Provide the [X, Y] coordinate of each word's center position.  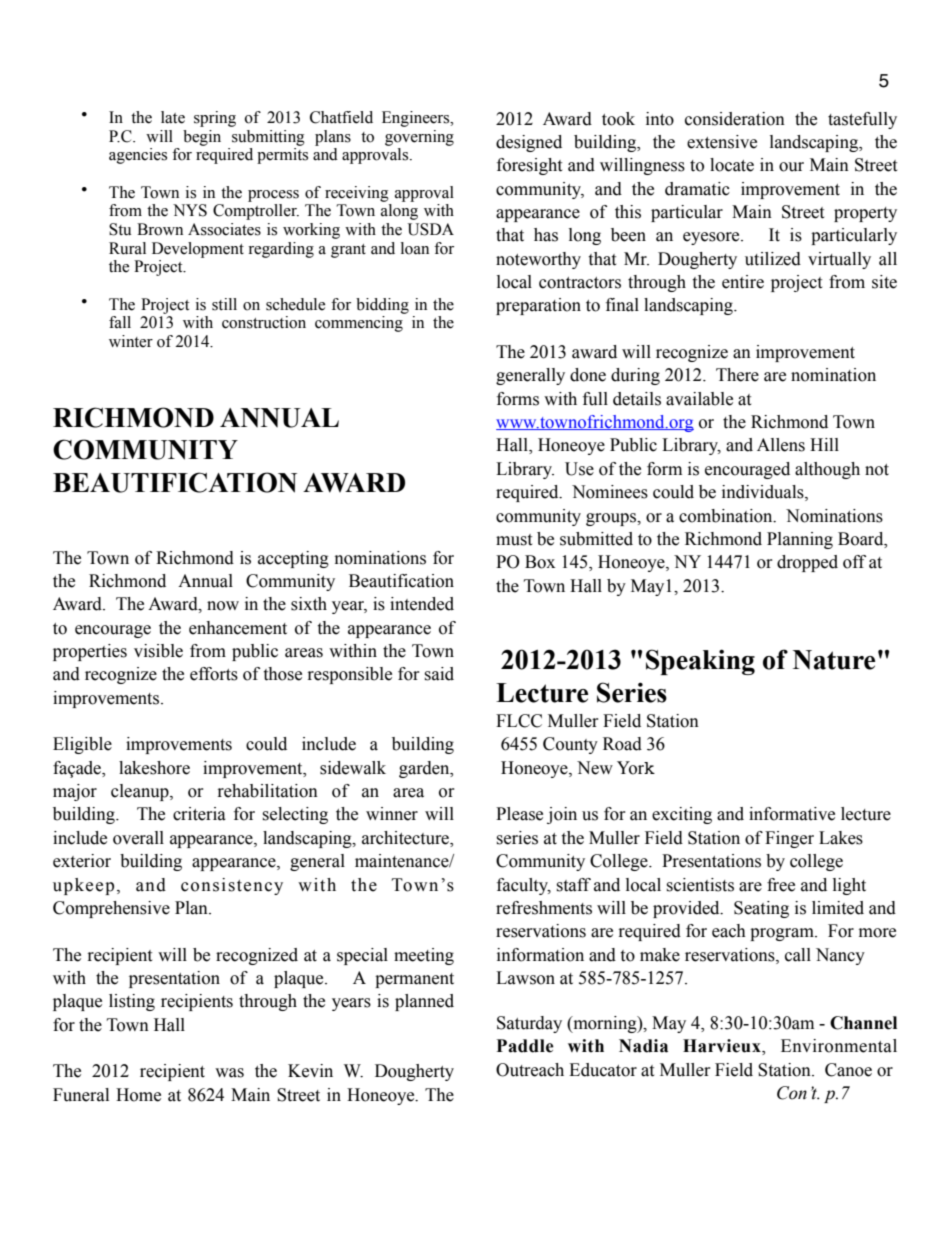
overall [138, 838]
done [588, 375]
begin [202, 138]
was [229, 1073]
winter [131, 341]
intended [422, 604]
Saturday [529, 1024]
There [737, 375]
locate [732, 165]
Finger [789, 839]
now [223, 606]
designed [529, 143]
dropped [807, 563]
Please [519, 814]
